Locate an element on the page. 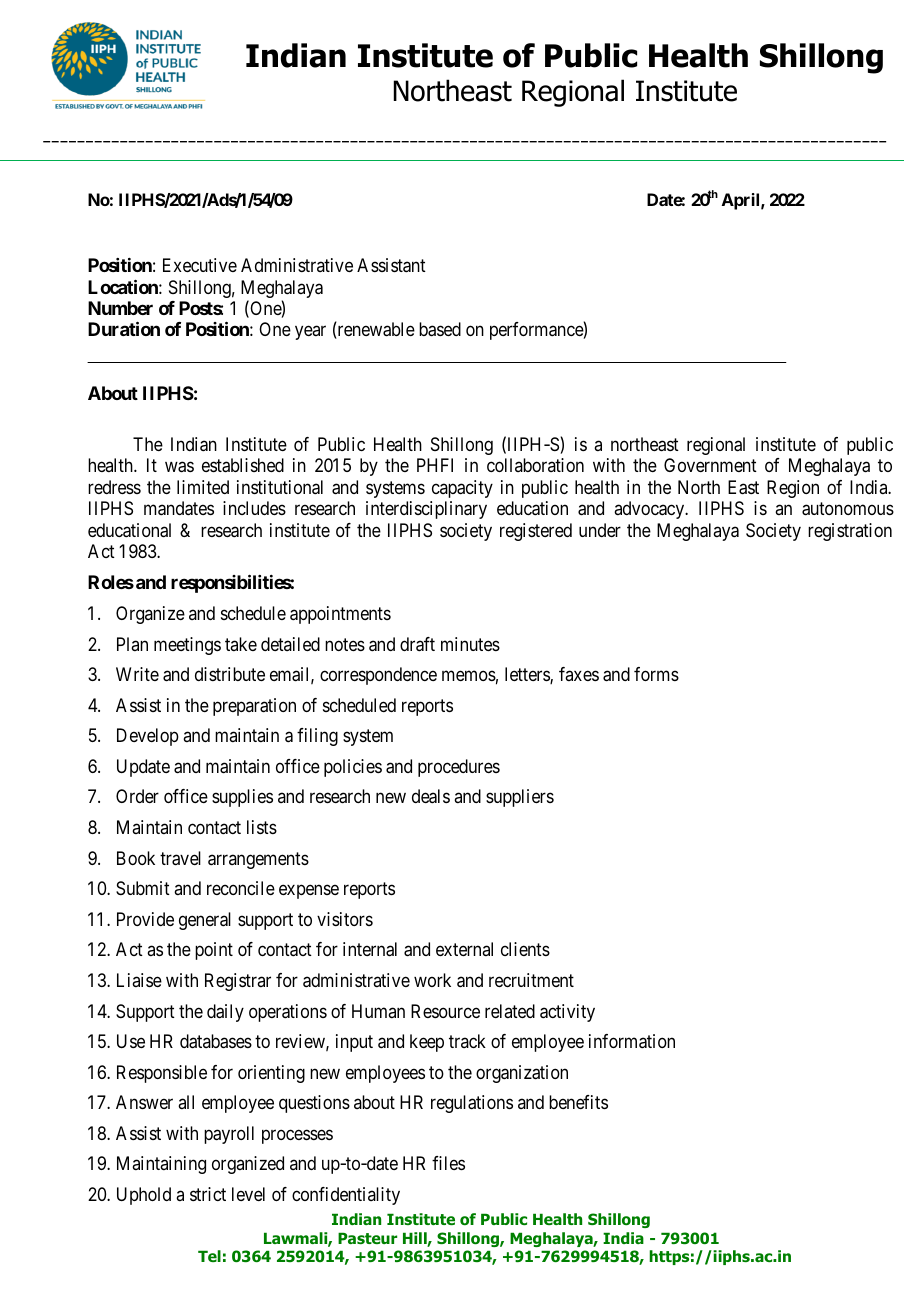 The width and height of the image is (924, 1307). information is located at coordinates (632, 1041).
